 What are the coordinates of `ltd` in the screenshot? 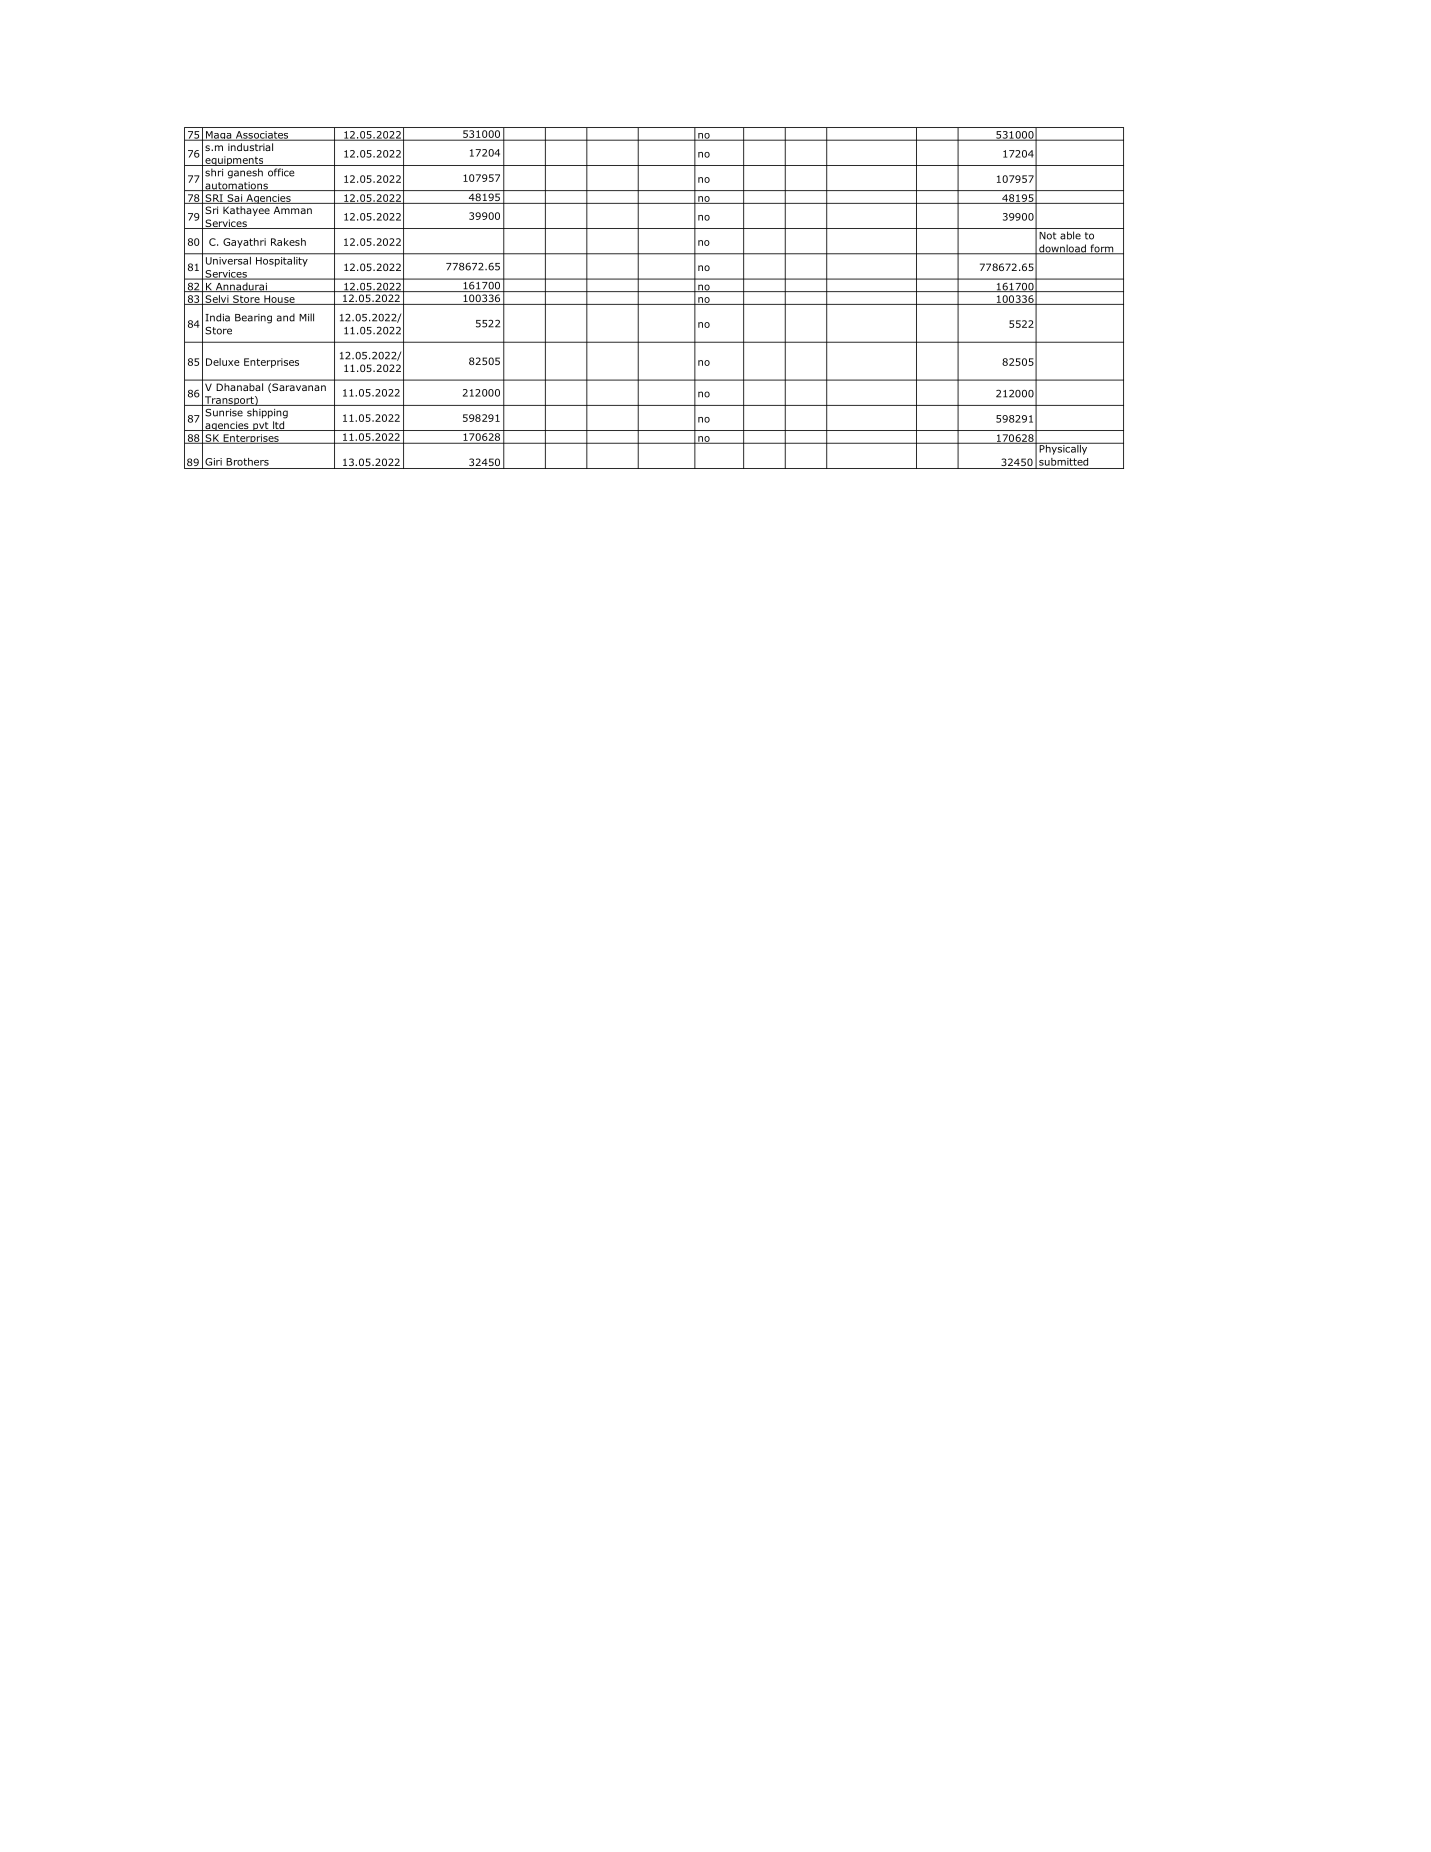 It's located at (278, 426).
